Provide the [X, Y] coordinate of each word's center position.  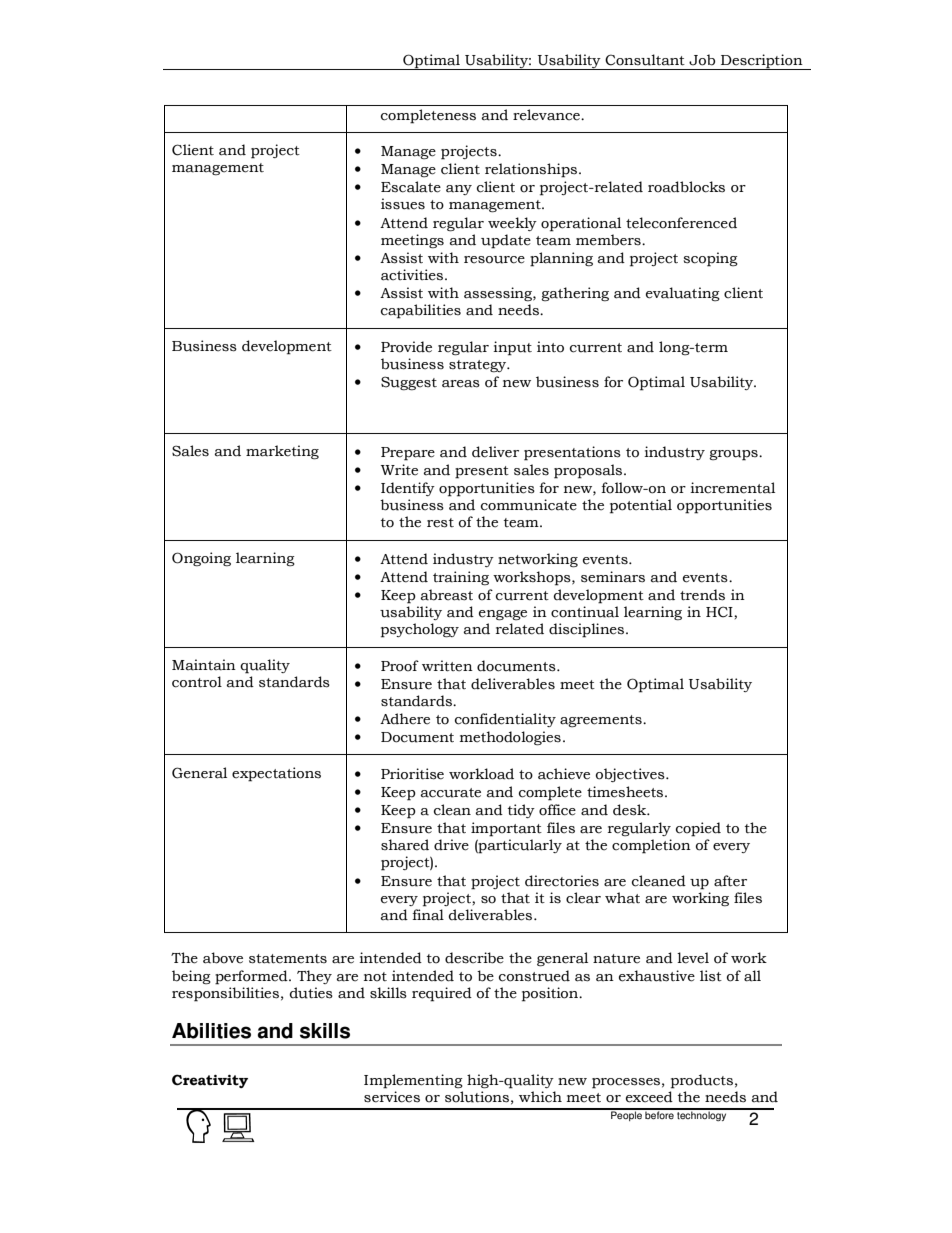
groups [734, 455]
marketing [282, 452]
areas [461, 384]
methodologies [510, 738]
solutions [477, 1097]
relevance [547, 115]
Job [702, 60]
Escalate [411, 187]
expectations [276, 774]
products [702, 1081]
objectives [631, 775]
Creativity [210, 1081]
